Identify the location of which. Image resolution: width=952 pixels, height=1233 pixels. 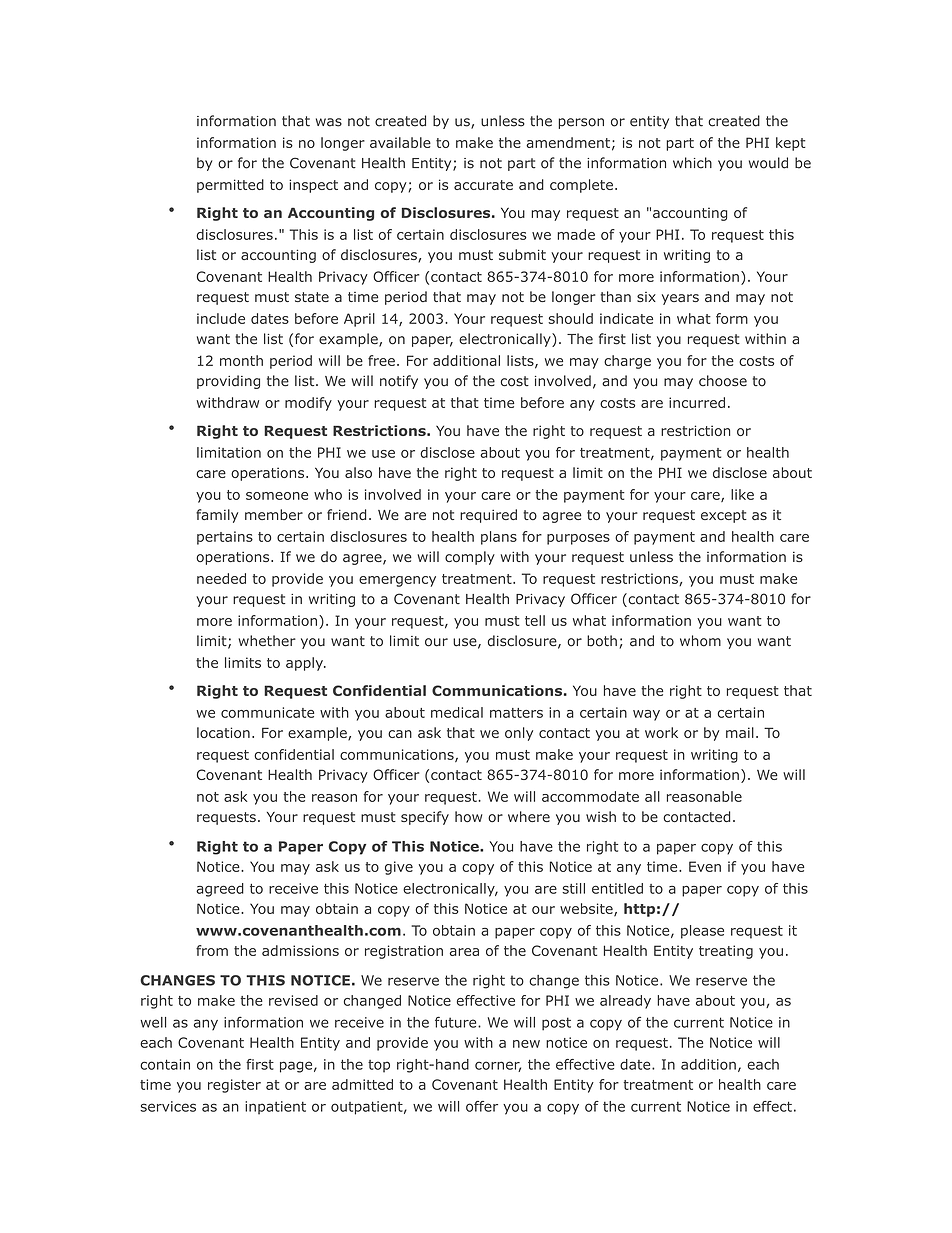
(692, 163).
